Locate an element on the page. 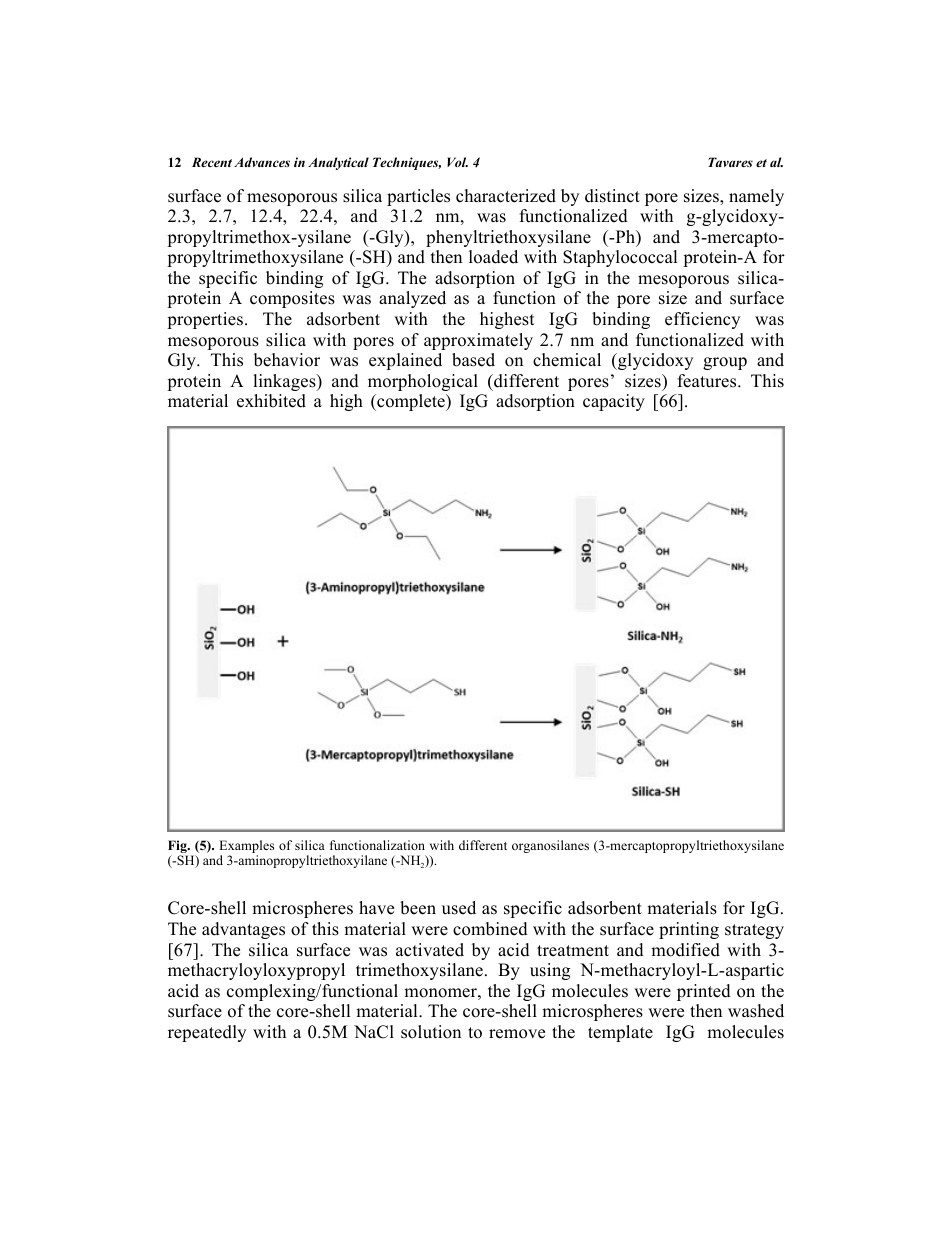 The height and width of the image is (1233, 952). complete is located at coordinates (411, 402).
